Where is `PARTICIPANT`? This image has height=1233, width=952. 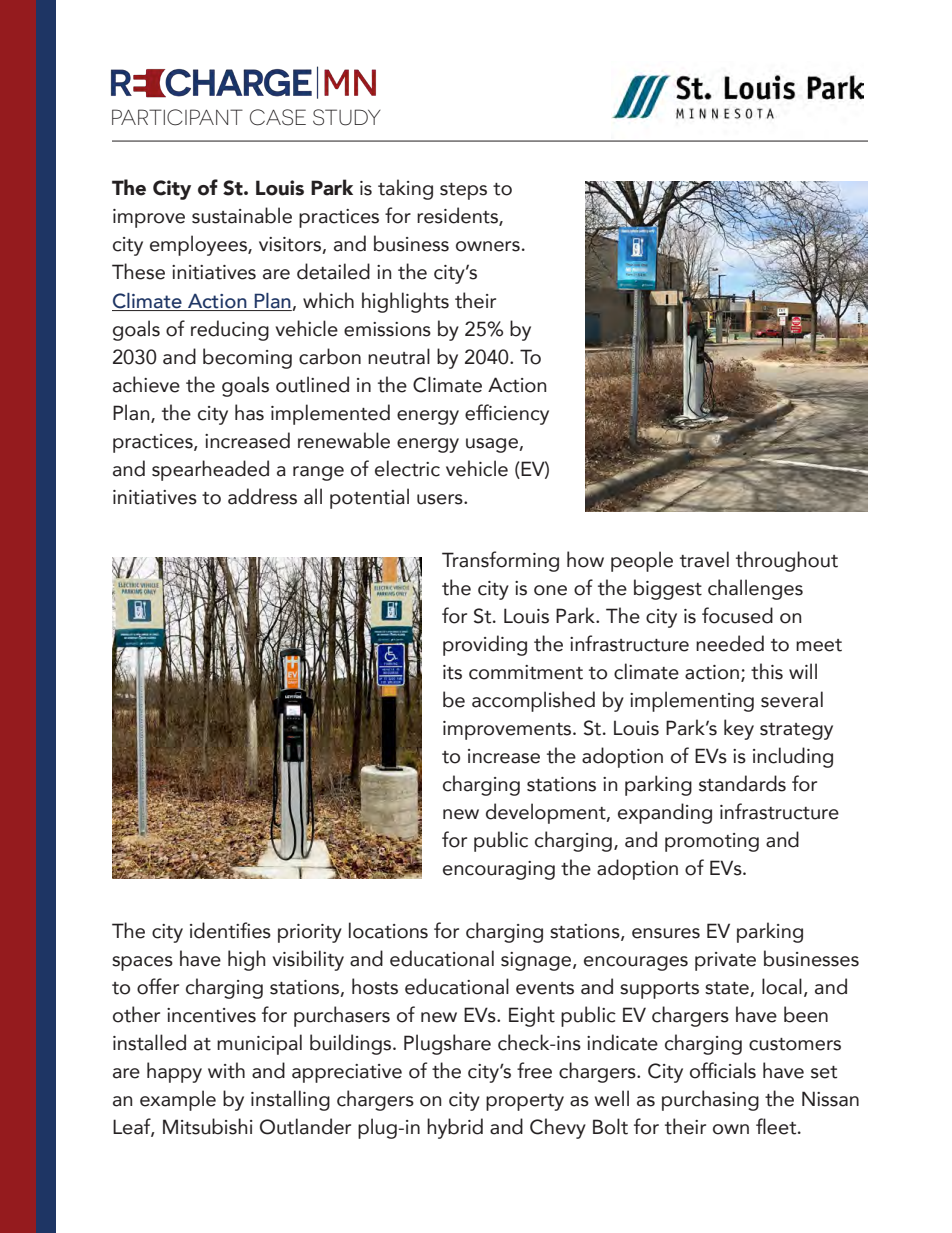
PARTICIPANT is located at coordinates (177, 117).
